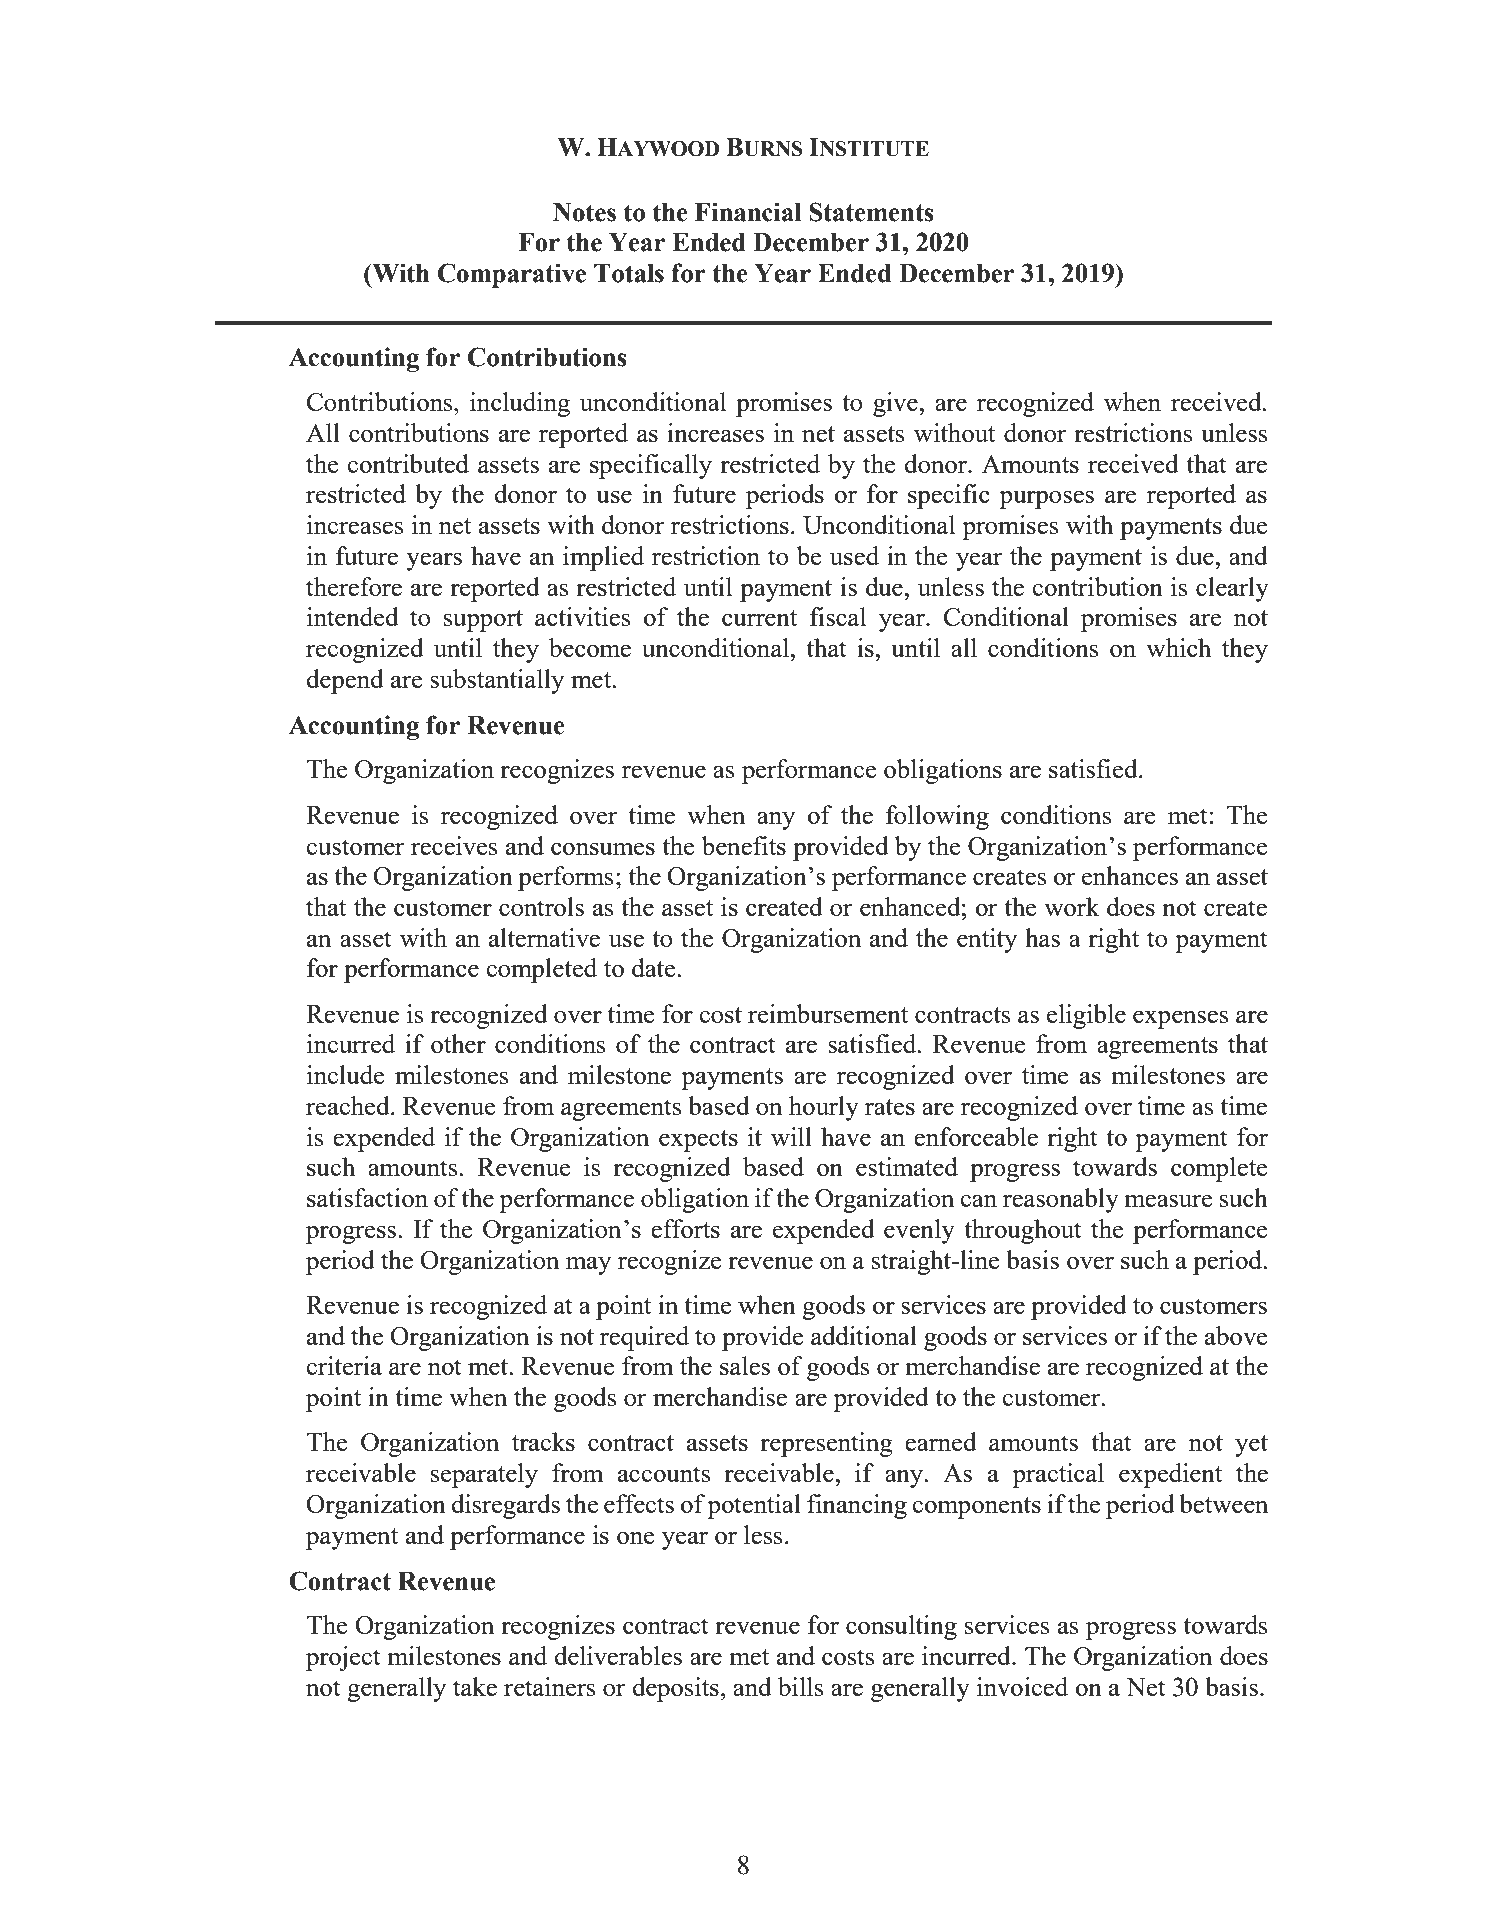  Describe the element at coordinates (801, 1686) in the screenshot. I see `bills` at that location.
